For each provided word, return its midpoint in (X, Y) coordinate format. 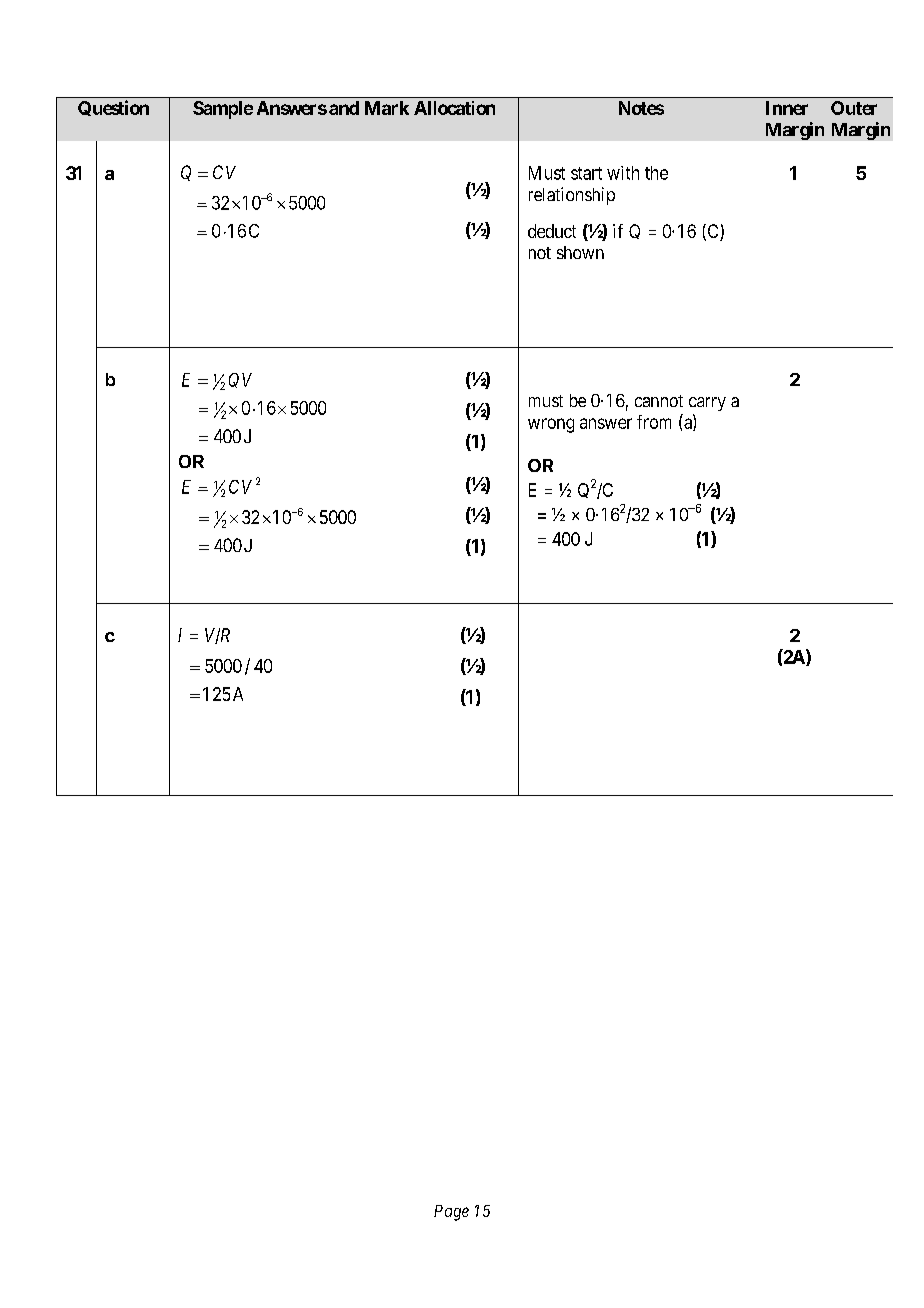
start (586, 173)
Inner (787, 108)
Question (113, 108)
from (654, 422)
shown (580, 252)
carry (707, 404)
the (656, 173)
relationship (572, 196)
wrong (551, 425)
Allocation (454, 108)
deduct (552, 231)
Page (451, 1213)
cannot (659, 401)
